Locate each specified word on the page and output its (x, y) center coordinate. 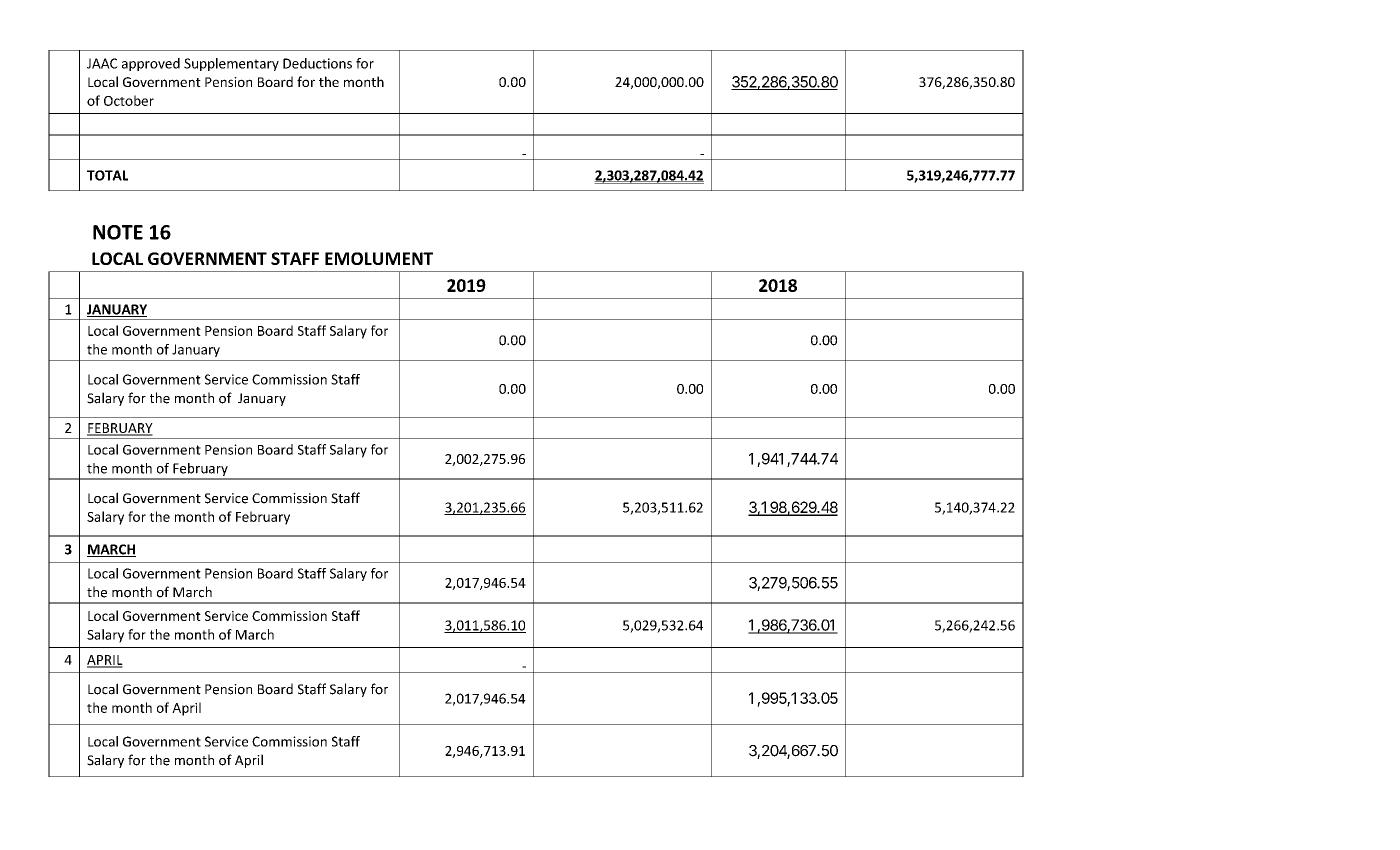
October (129, 100)
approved (151, 64)
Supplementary (231, 64)
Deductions (317, 63)
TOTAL (107, 175)
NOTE (118, 232)
